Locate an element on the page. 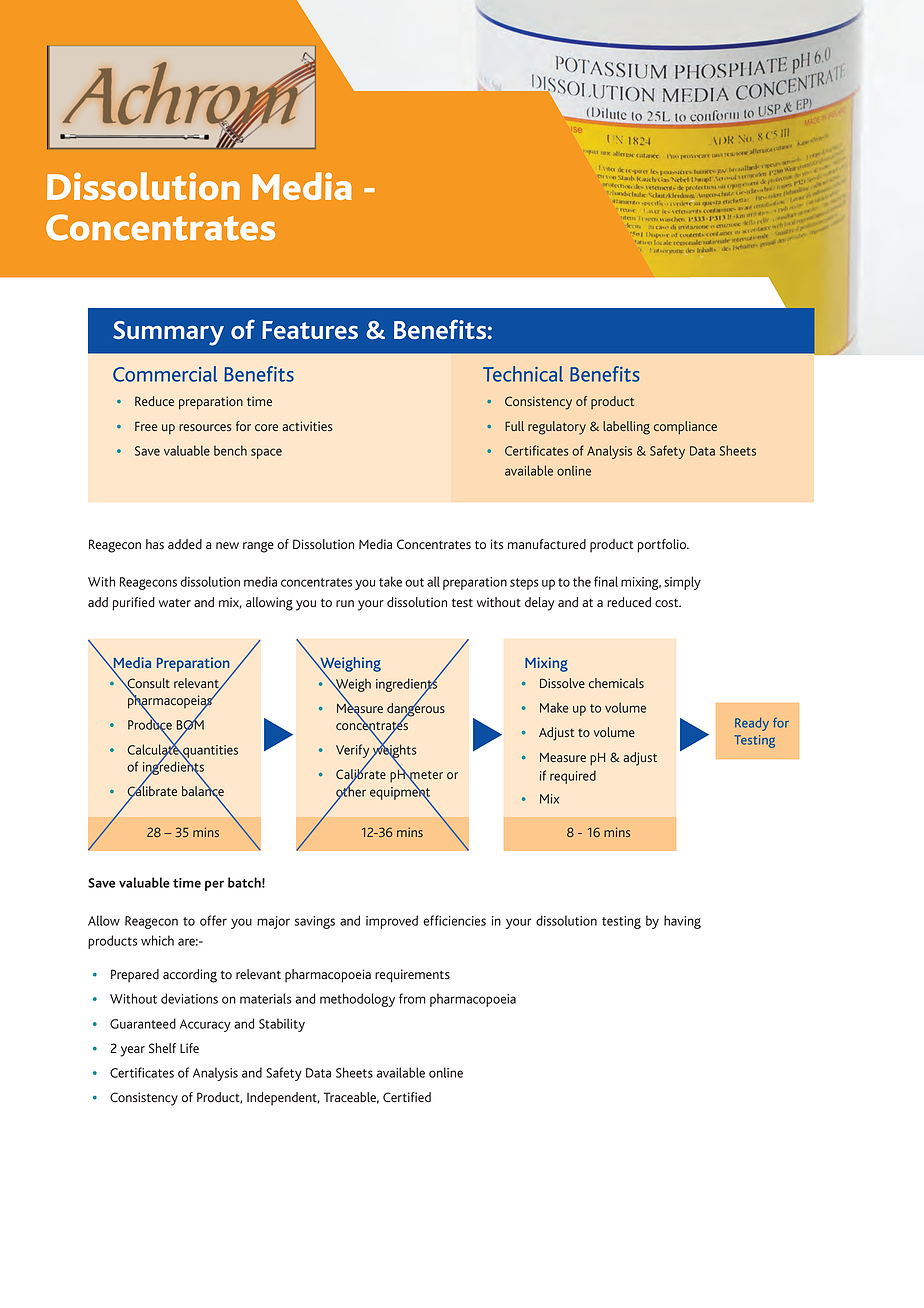 The height and width of the image is (1308, 924). simply is located at coordinates (682, 583).
